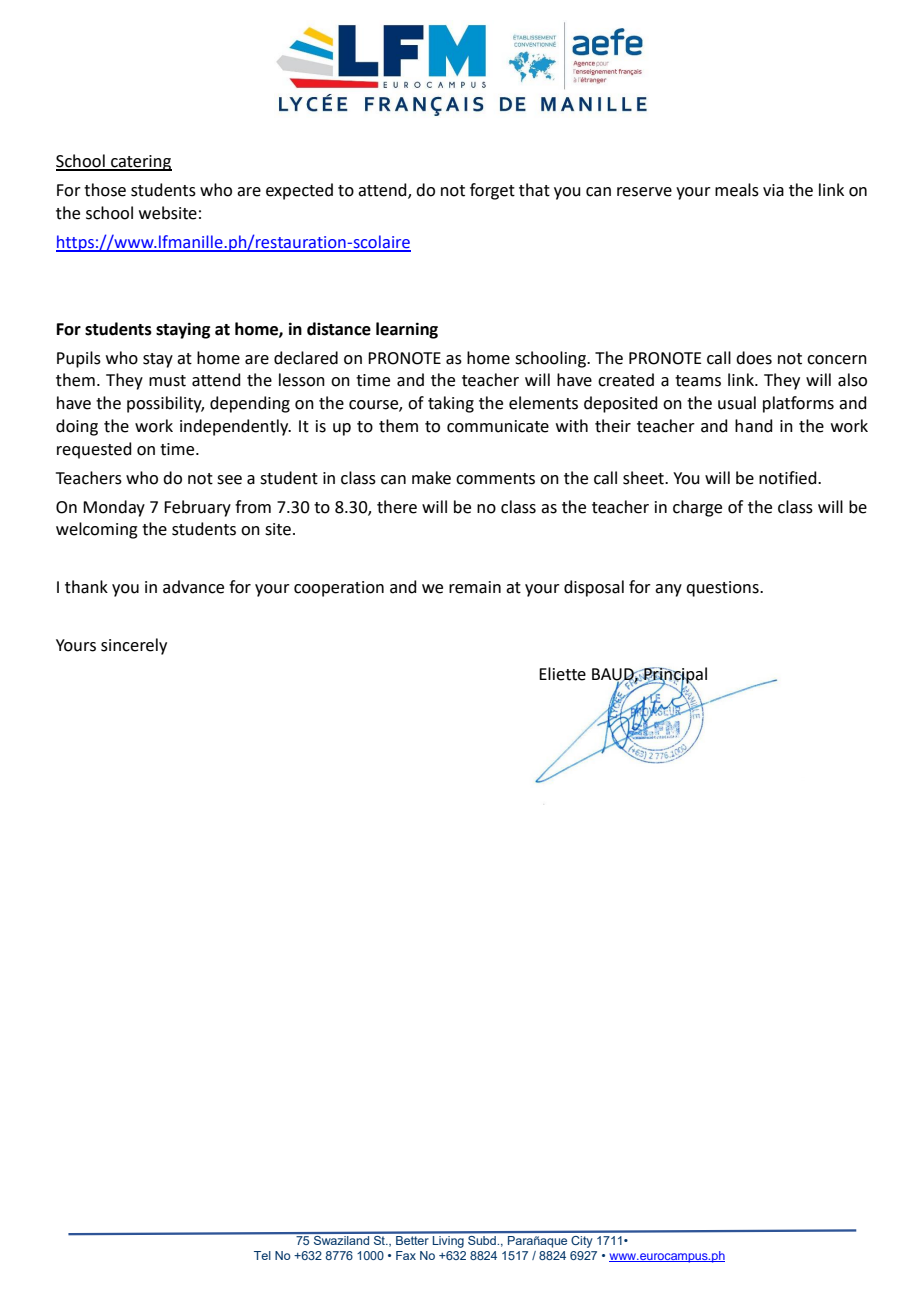 The width and height of the document is (924, 1308). Describe the element at coordinates (475, 587) in the document. I see `remain` at that location.
